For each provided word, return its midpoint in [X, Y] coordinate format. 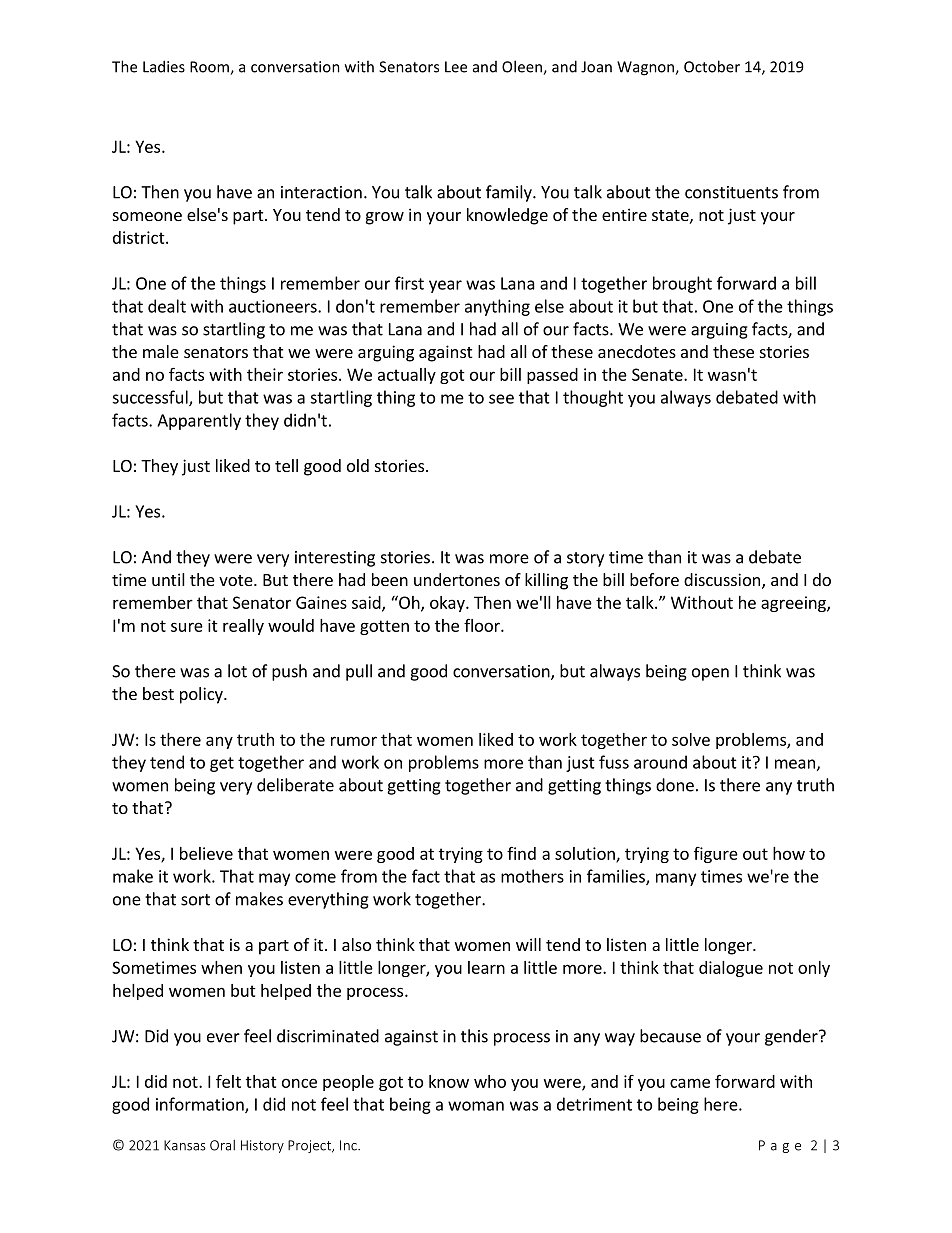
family [510, 193]
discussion [722, 579]
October [712, 66]
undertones [457, 579]
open [710, 674]
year [445, 286]
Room [210, 68]
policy [202, 695]
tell [286, 465]
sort [195, 900]
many [676, 879]
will [528, 944]
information [201, 1105]
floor [483, 625]
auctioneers [274, 306]
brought [682, 284]
